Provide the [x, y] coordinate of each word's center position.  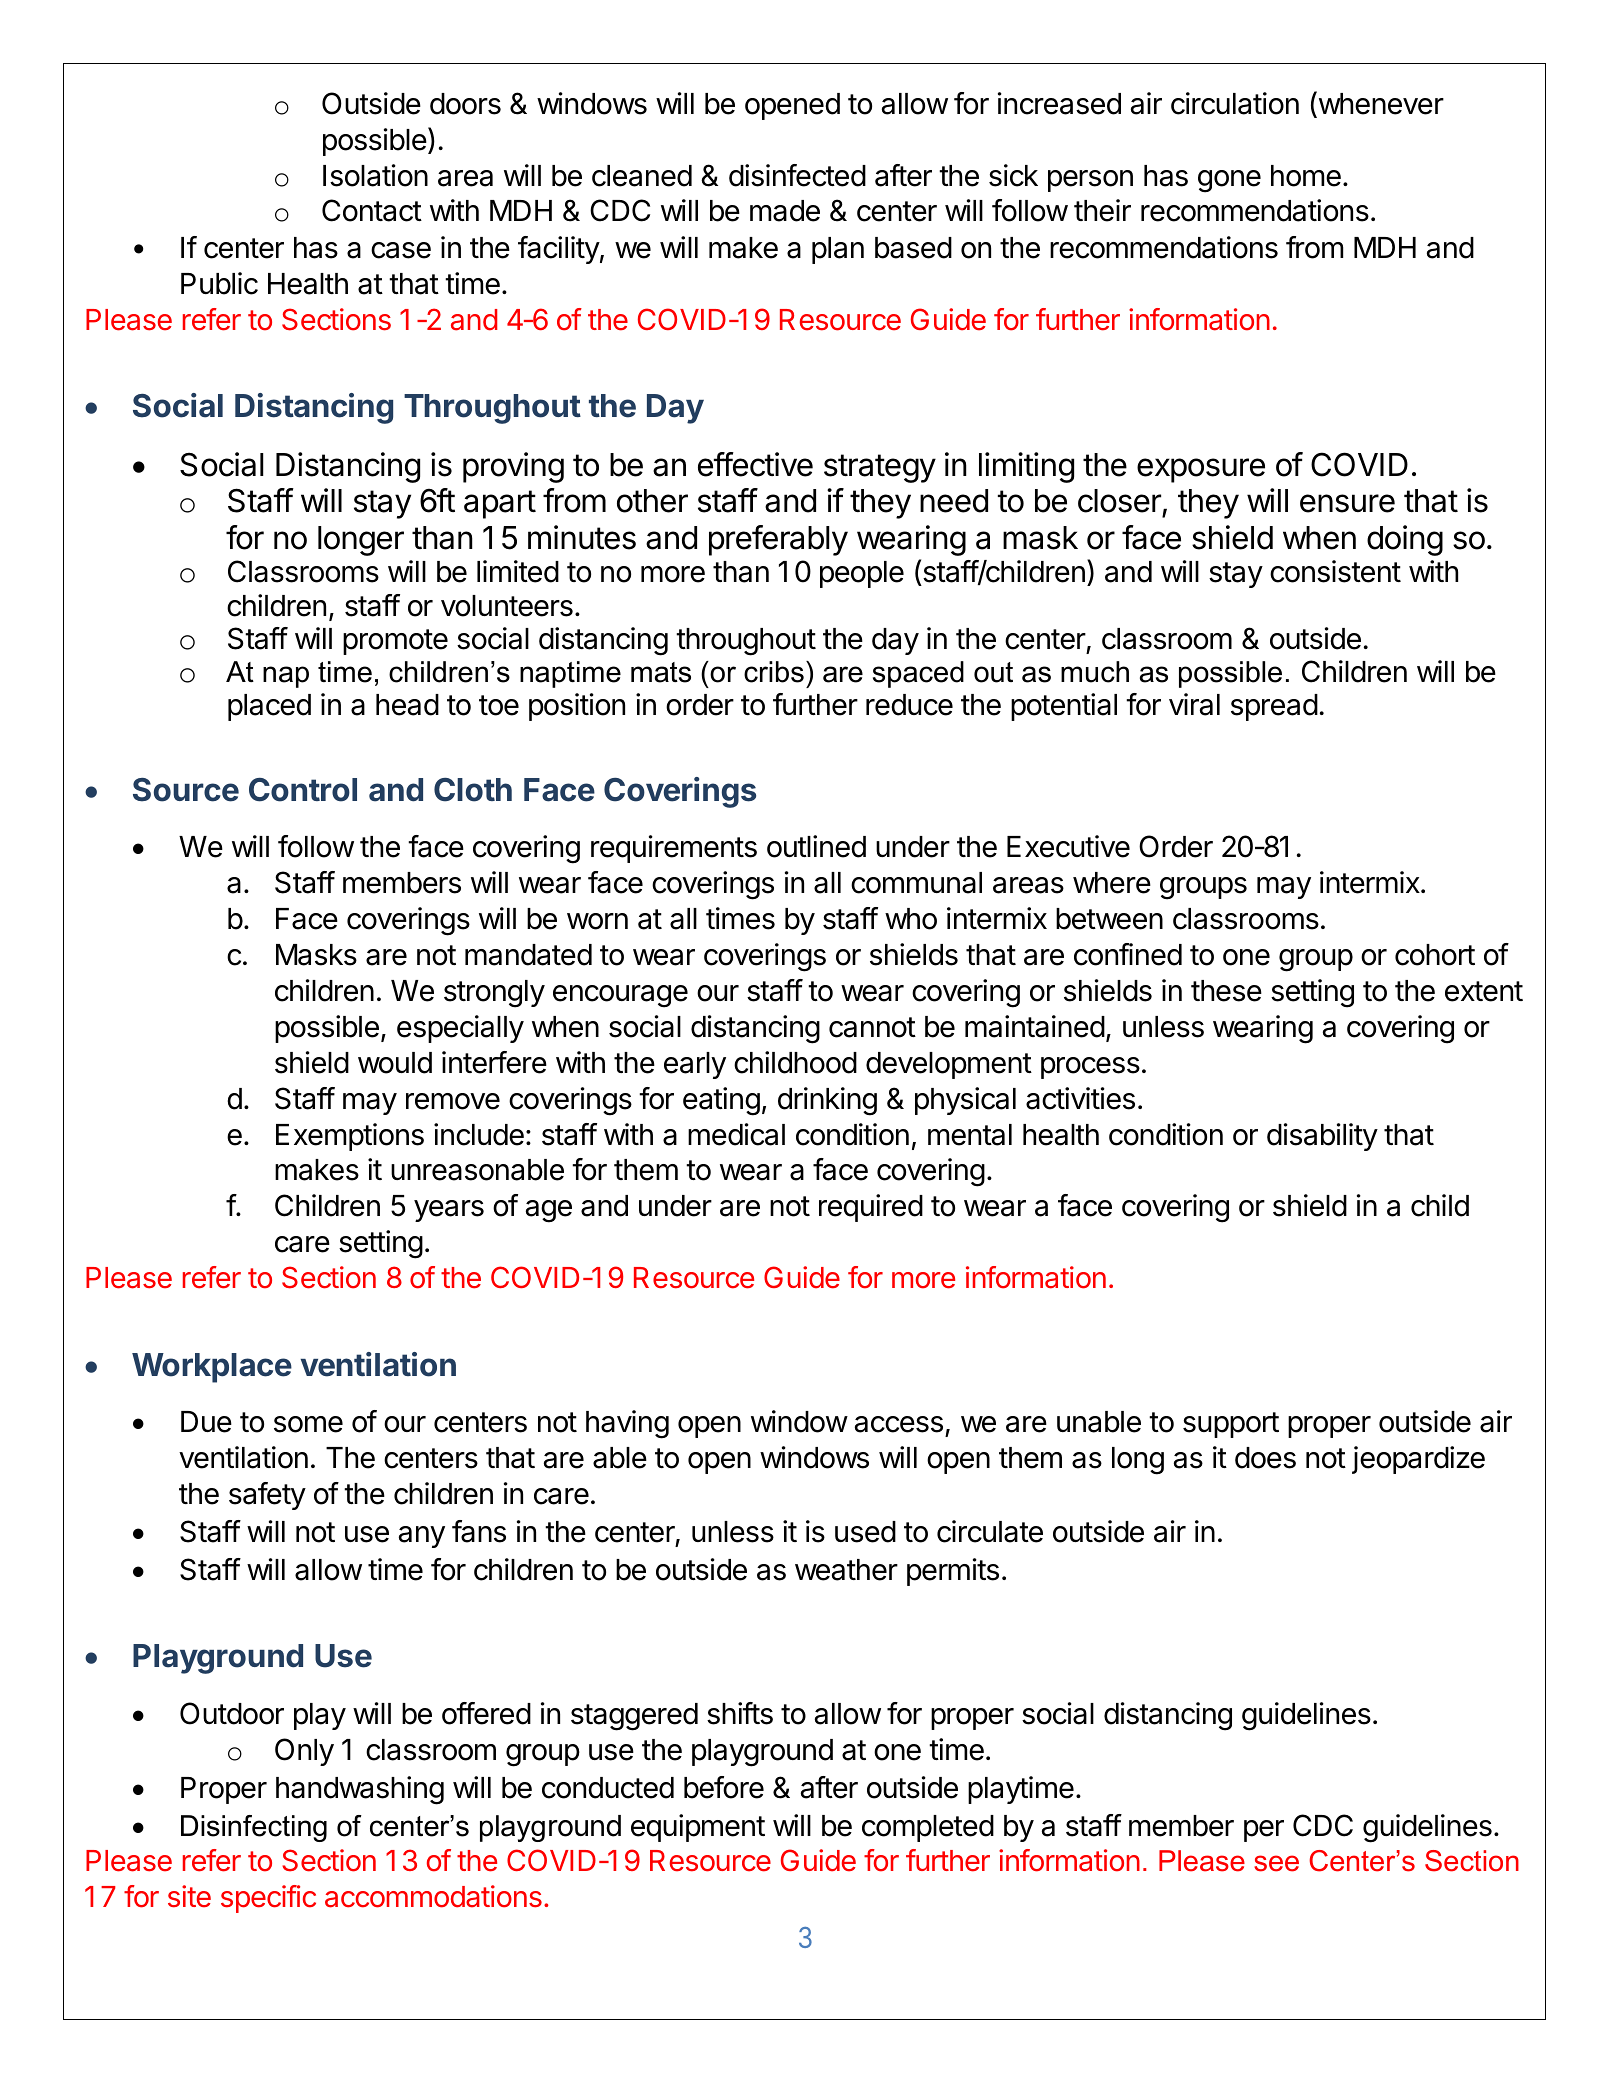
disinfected [797, 175]
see [1276, 1863]
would [395, 1063]
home [1306, 176]
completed [928, 1828]
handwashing [360, 1790]
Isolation [375, 175]
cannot [872, 1027]
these [1226, 991]
